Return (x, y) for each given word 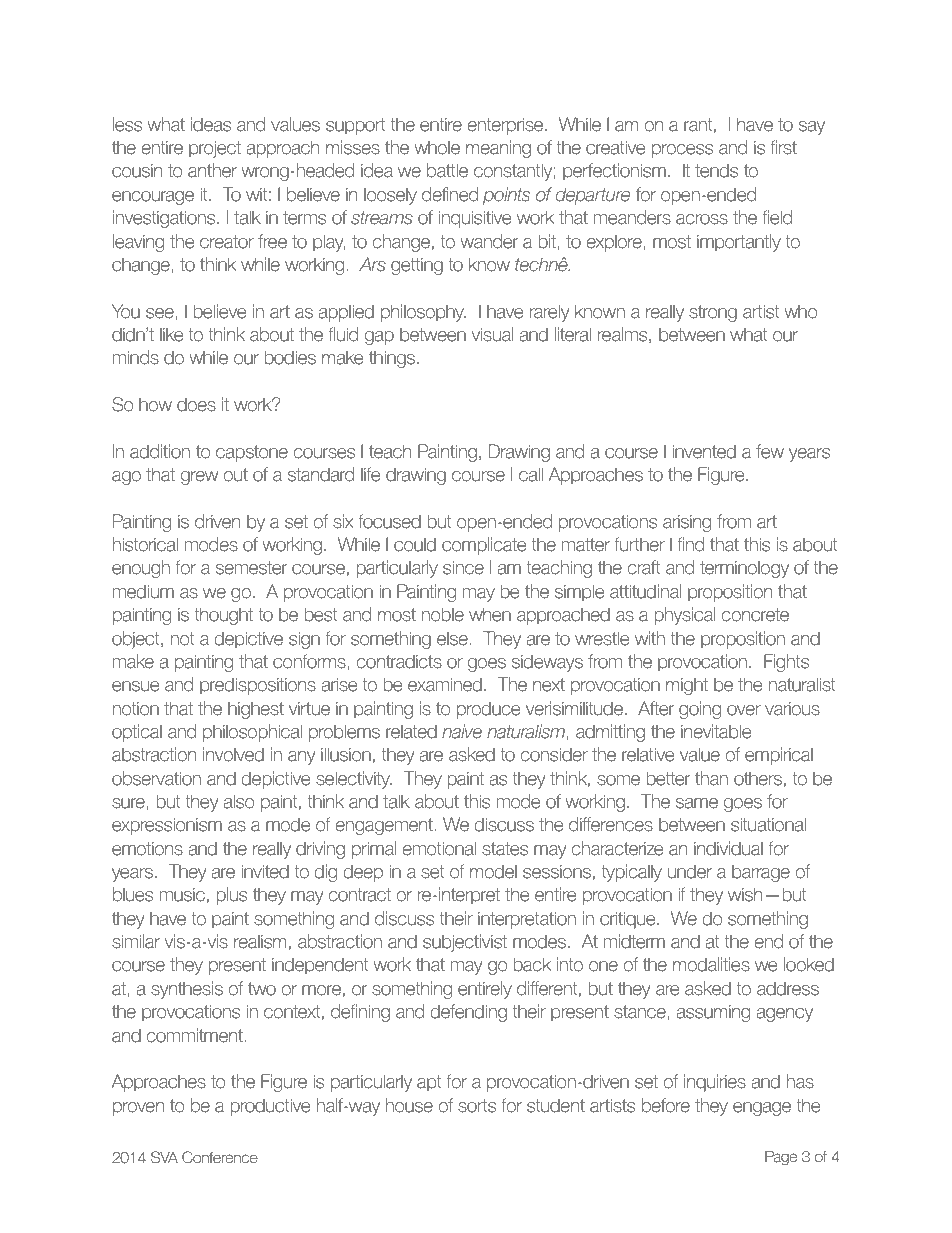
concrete (755, 615)
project (215, 149)
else (452, 638)
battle (447, 170)
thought (223, 616)
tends (716, 170)
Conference (220, 1157)
